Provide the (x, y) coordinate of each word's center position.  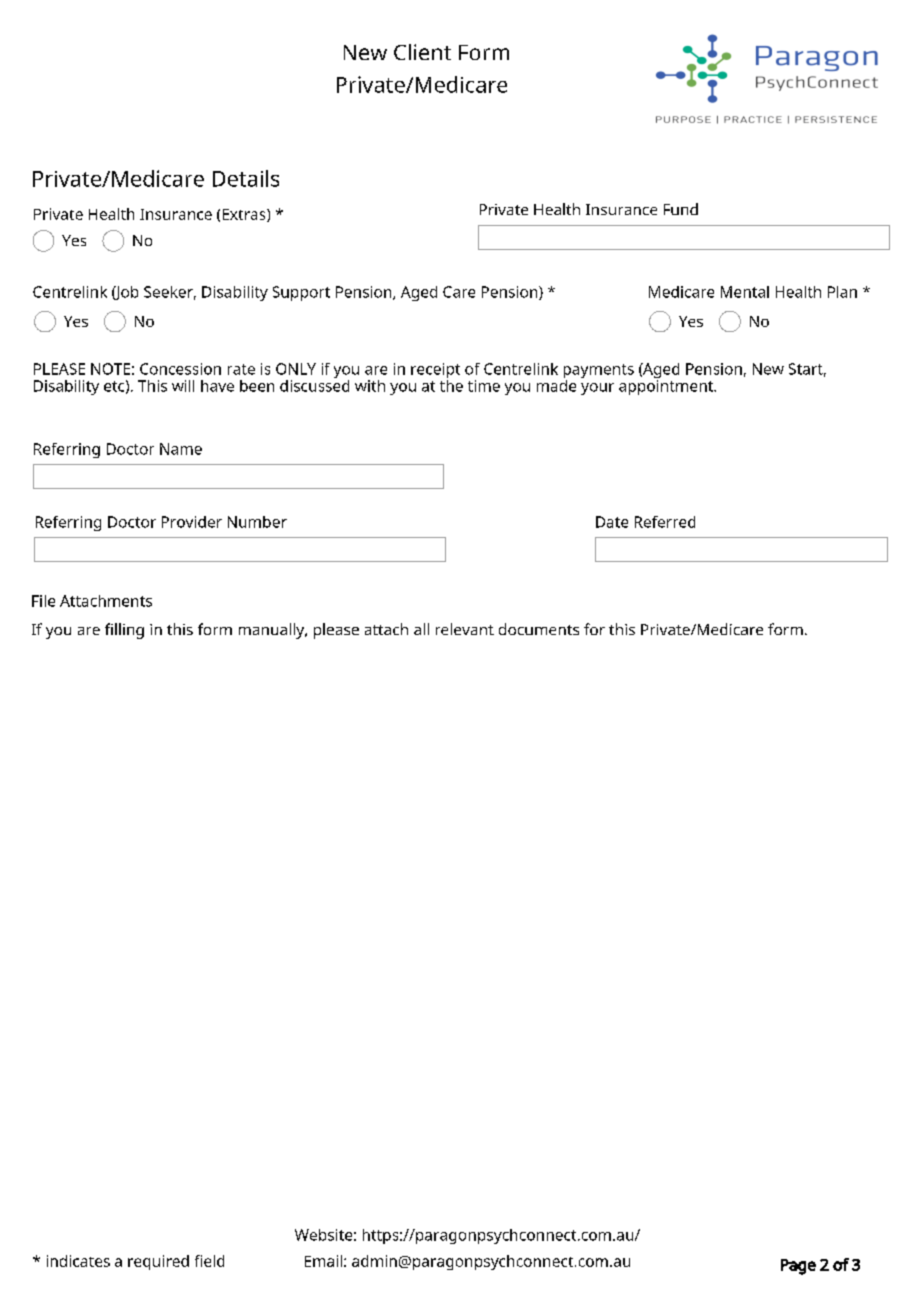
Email (323, 1261)
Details (246, 178)
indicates (78, 1261)
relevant (465, 629)
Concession (180, 369)
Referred (665, 522)
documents (539, 629)
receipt (435, 372)
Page (798, 1267)
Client (422, 52)
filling (124, 631)
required (158, 1262)
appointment (667, 386)
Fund (681, 209)
